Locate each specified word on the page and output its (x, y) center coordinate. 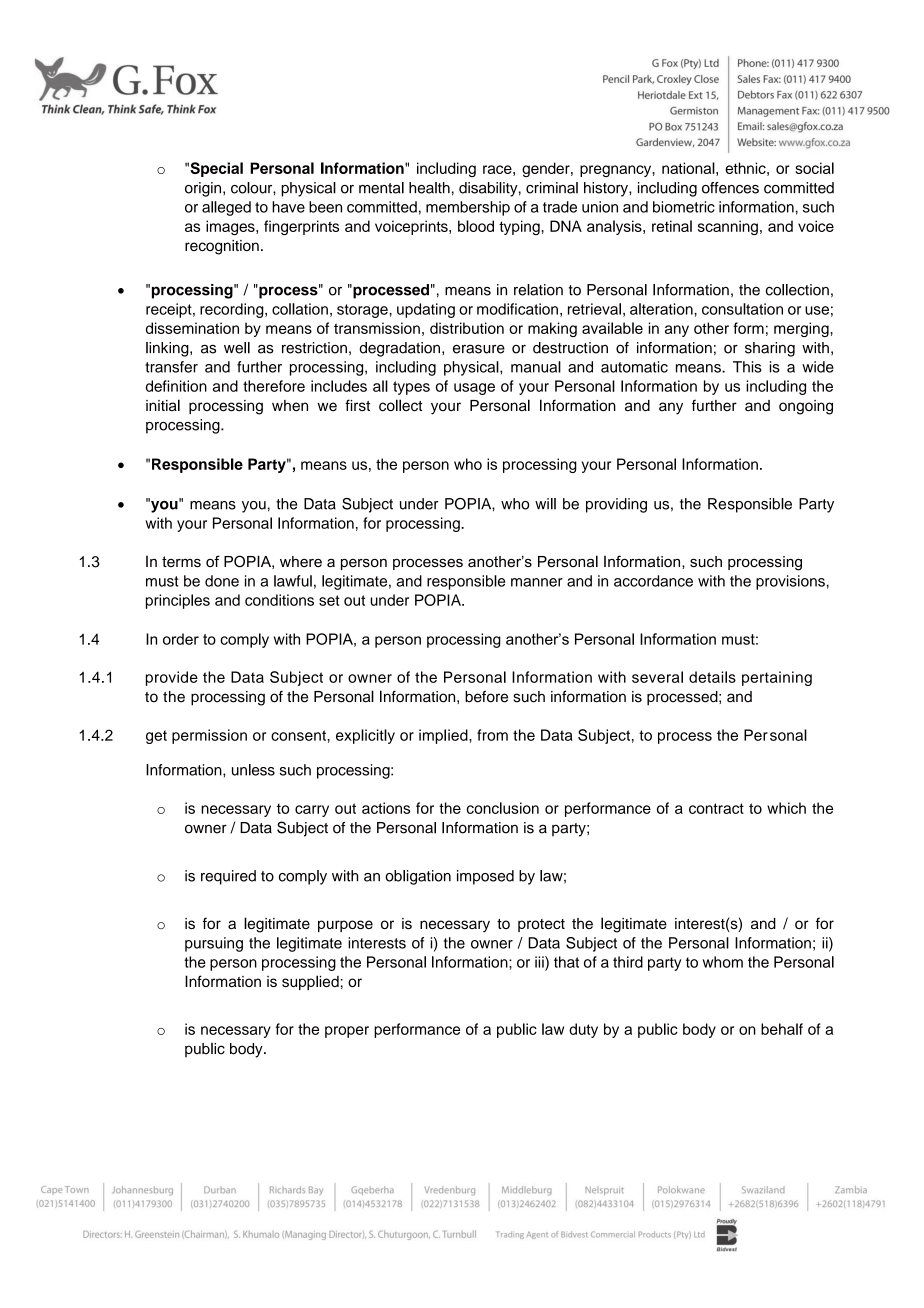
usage (474, 389)
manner (537, 582)
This (747, 367)
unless (253, 770)
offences (730, 188)
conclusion (503, 808)
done (222, 581)
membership (468, 208)
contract (716, 808)
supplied (310, 982)
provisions (790, 582)
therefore (274, 386)
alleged (226, 208)
